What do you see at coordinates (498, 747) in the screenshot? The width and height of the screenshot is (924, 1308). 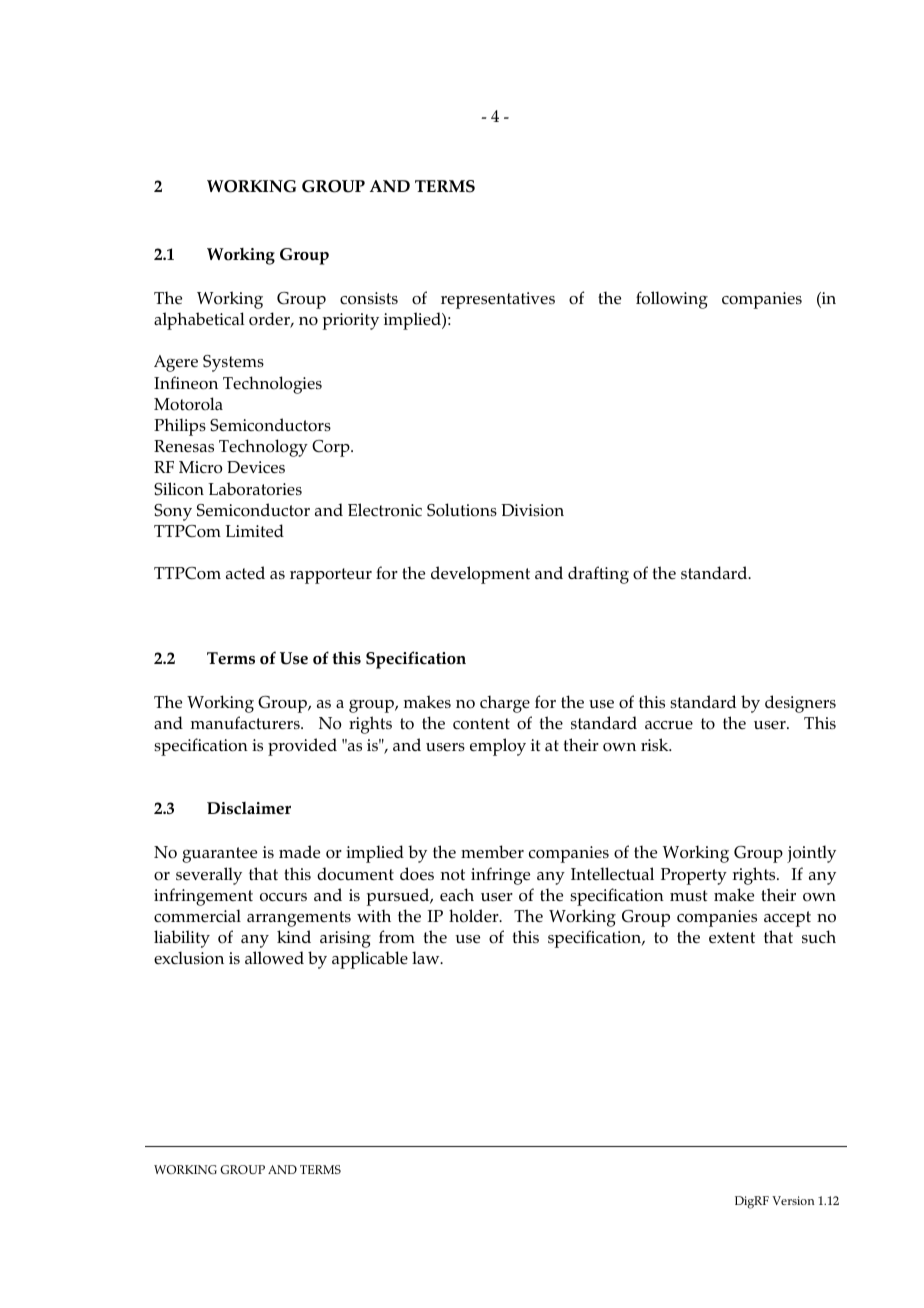 I see `employ` at bounding box center [498, 747].
